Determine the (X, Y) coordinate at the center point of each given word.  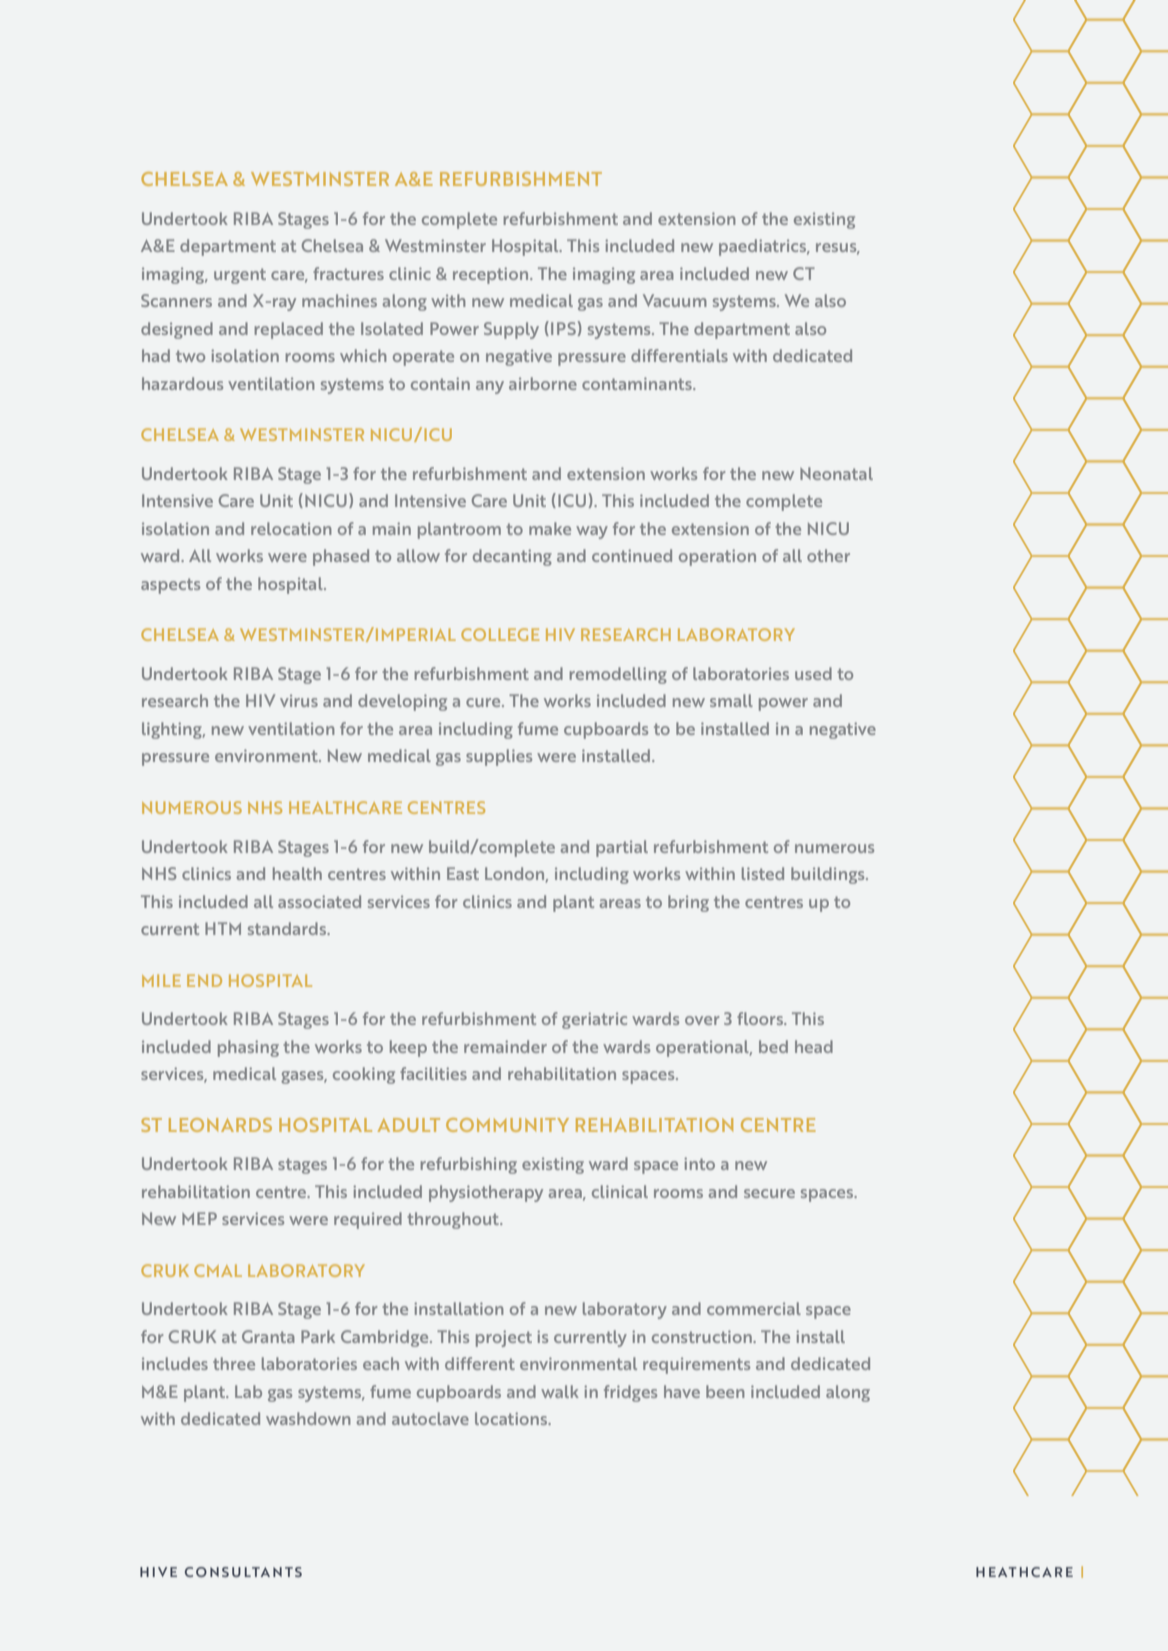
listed (763, 873)
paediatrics (764, 247)
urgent (240, 276)
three (234, 1363)
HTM (223, 928)
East (463, 873)
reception (492, 275)
